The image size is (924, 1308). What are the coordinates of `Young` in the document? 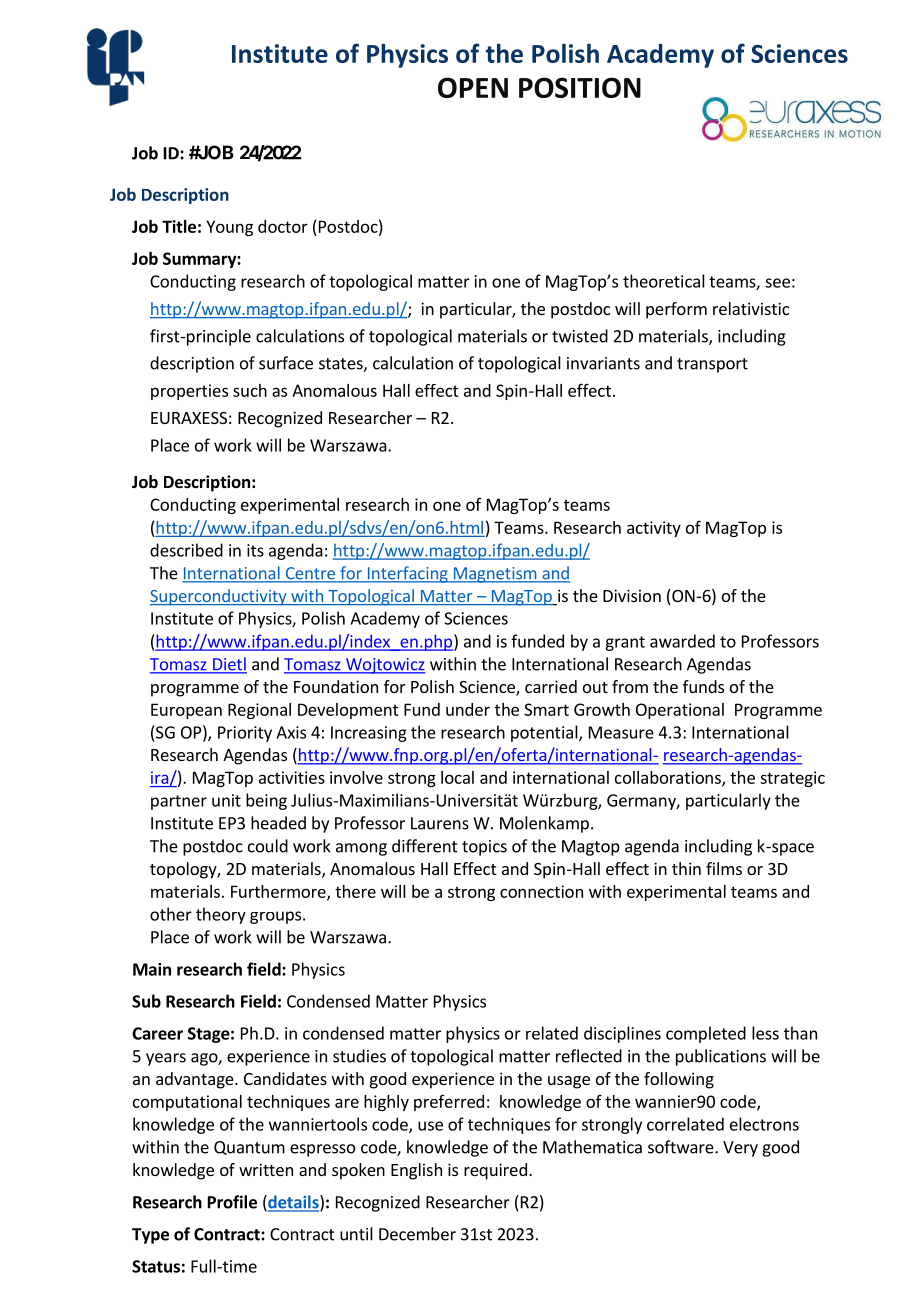 It's located at (229, 228).
